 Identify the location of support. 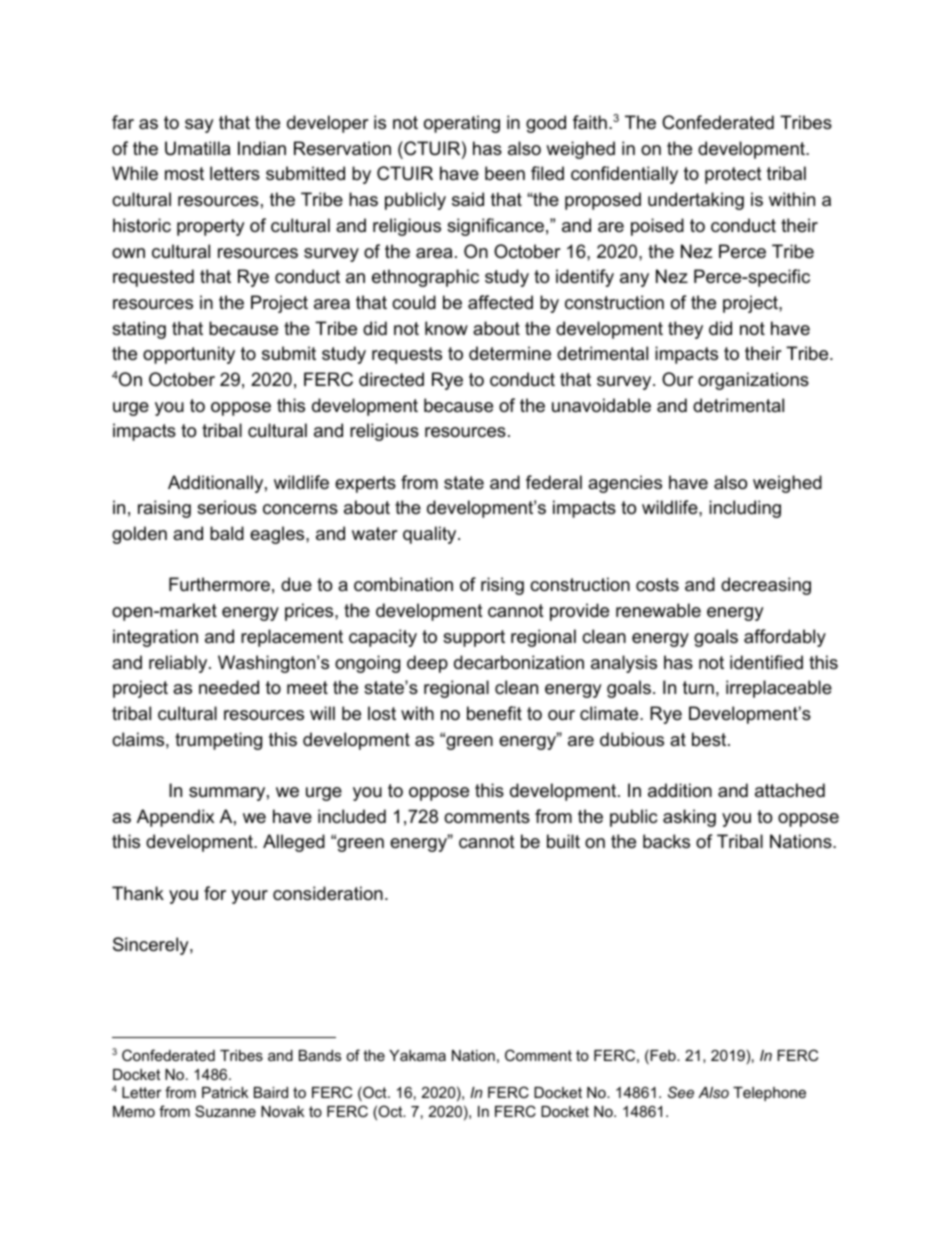
(474, 638).
